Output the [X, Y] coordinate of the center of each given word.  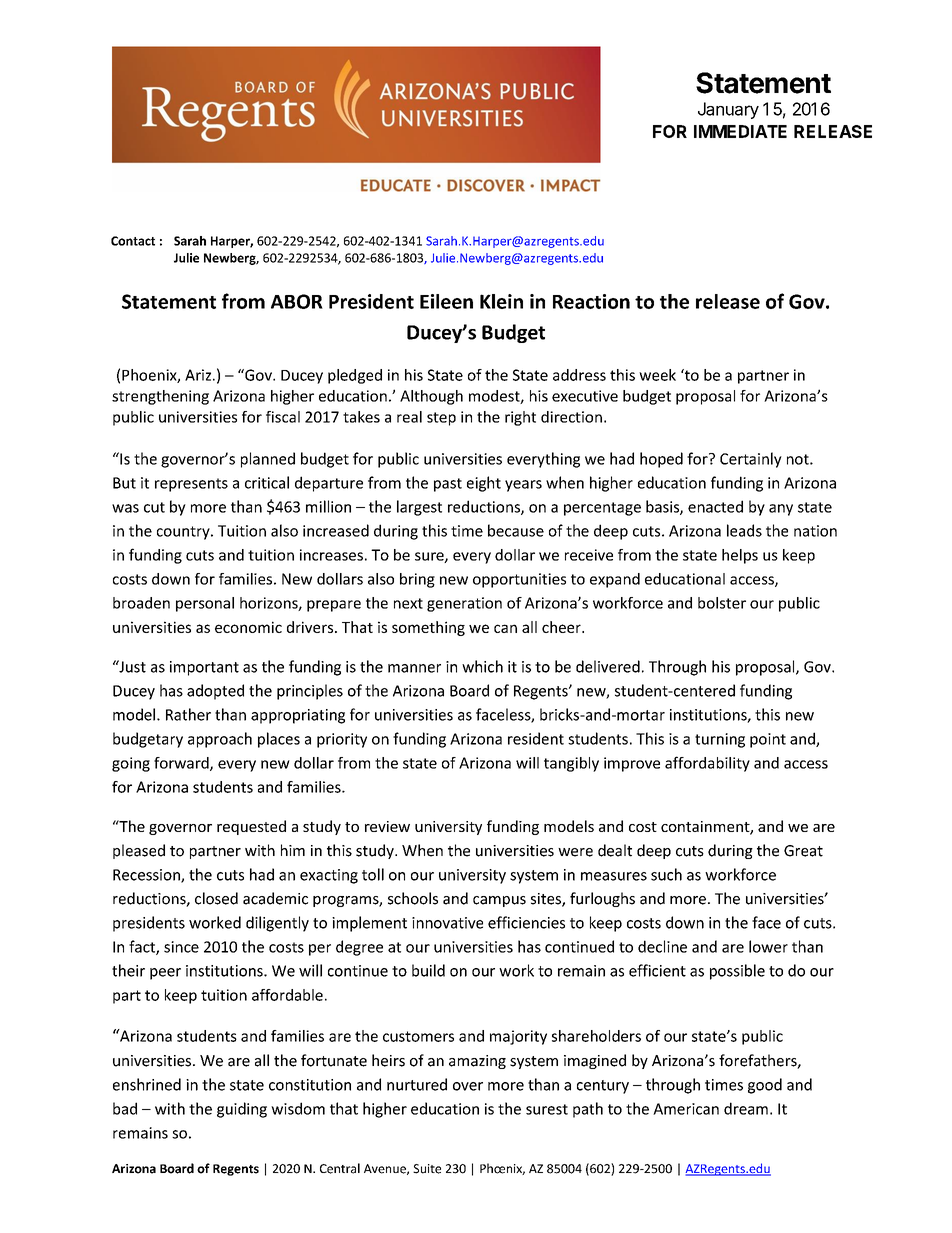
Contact [133, 241]
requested [251, 827]
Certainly [751, 460]
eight [484, 484]
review [387, 826]
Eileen [446, 301]
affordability [707, 764]
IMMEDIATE [740, 131]
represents [191, 485]
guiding [242, 1110]
